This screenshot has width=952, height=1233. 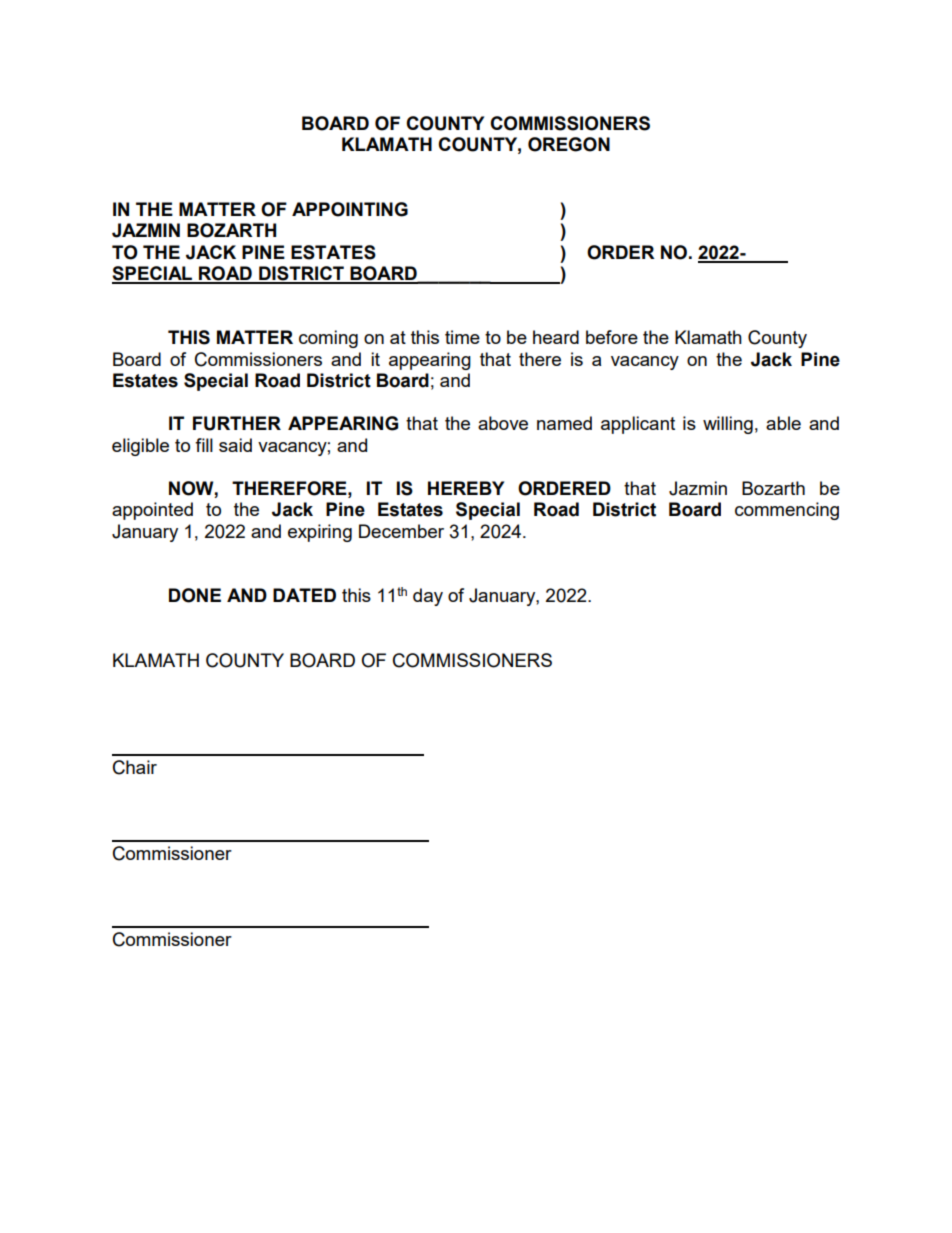 What do you see at coordinates (428, 597) in the screenshot?
I see `day` at bounding box center [428, 597].
